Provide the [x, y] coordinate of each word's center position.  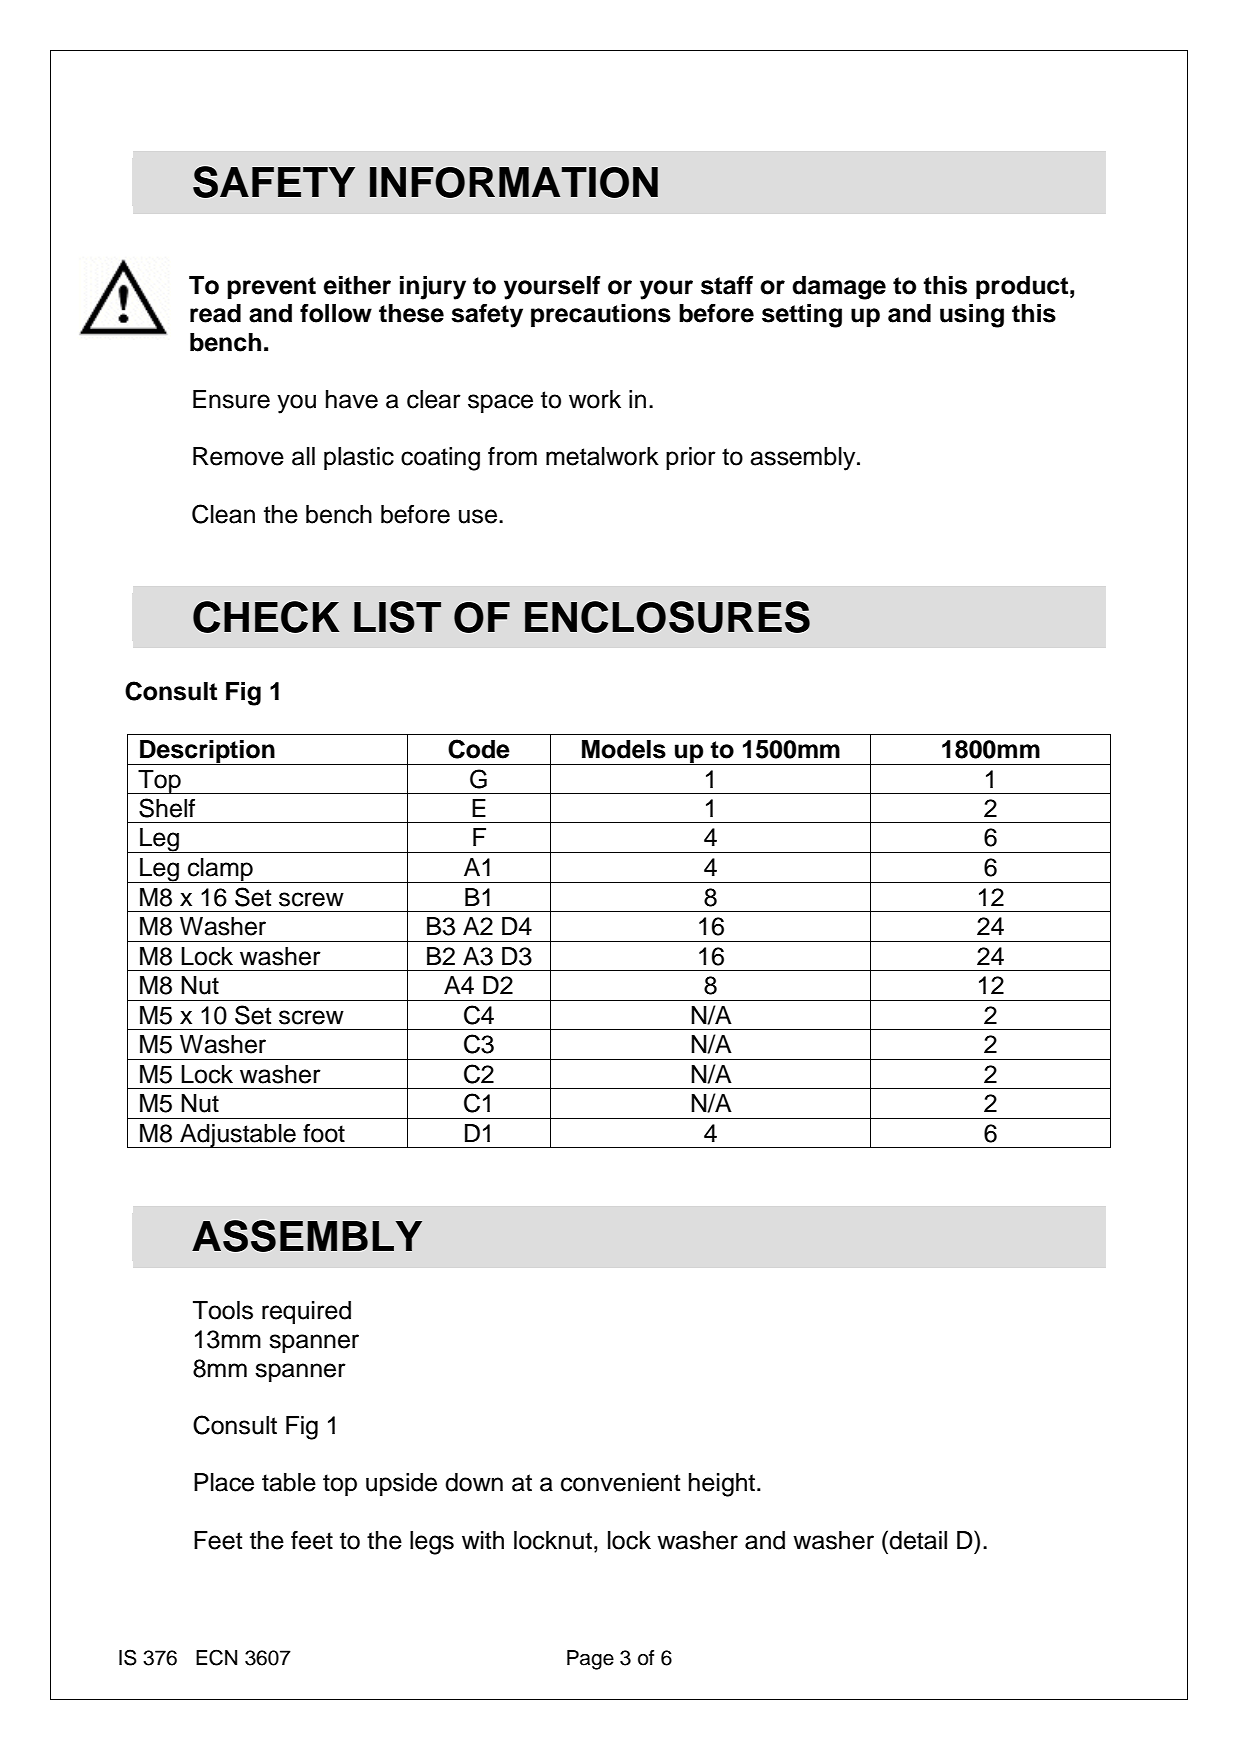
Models [624, 749]
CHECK [266, 617]
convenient [621, 1482]
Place [224, 1482]
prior [691, 458]
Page [590, 1660]
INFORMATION [514, 182]
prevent [271, 288]
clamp [220, 870]
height [723, 1485]
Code [479, 749]
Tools [223, 1310]
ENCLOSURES [667, 617]
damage [839, 288]
